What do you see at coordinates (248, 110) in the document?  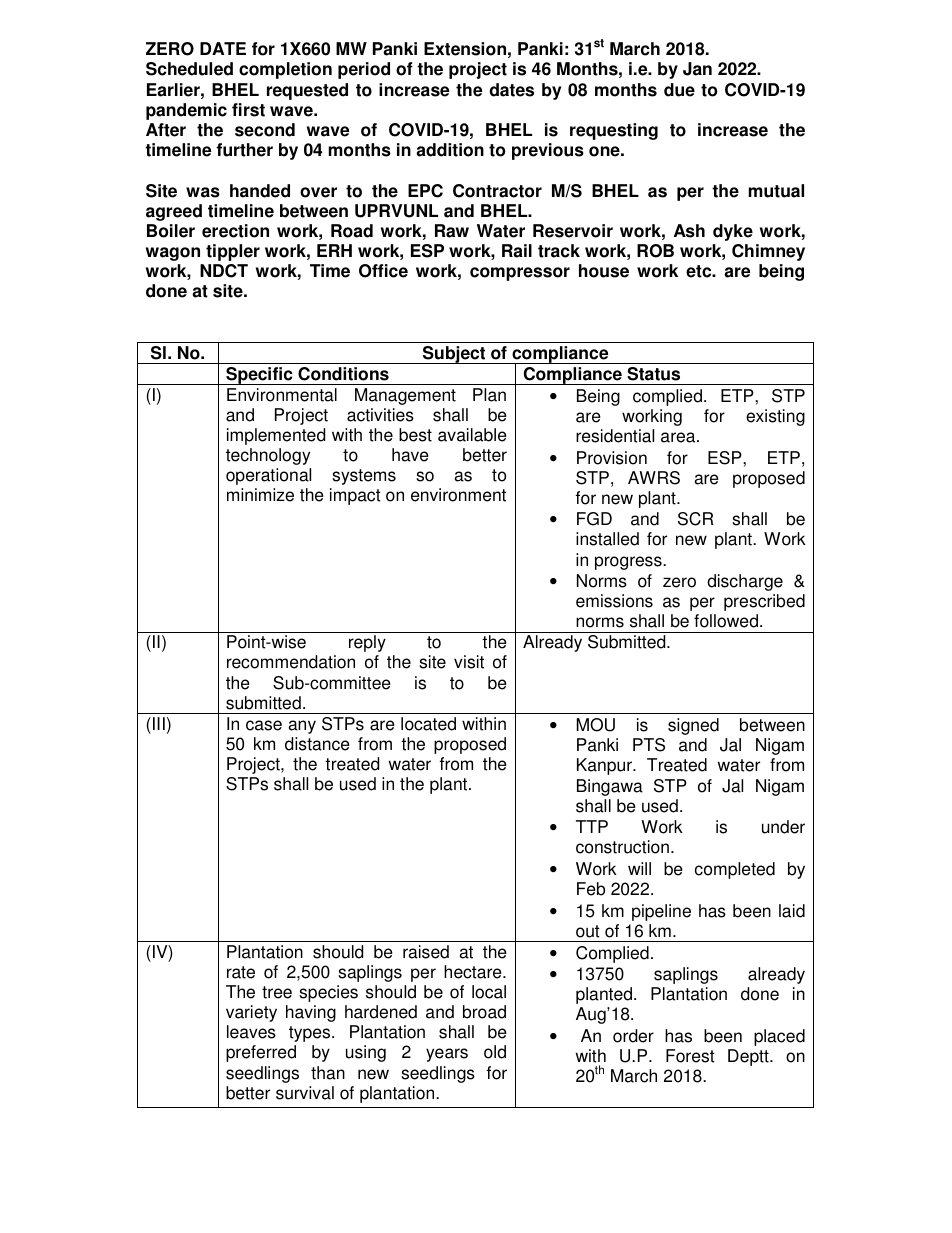 I see `first` at bounding box center [248, 110].
